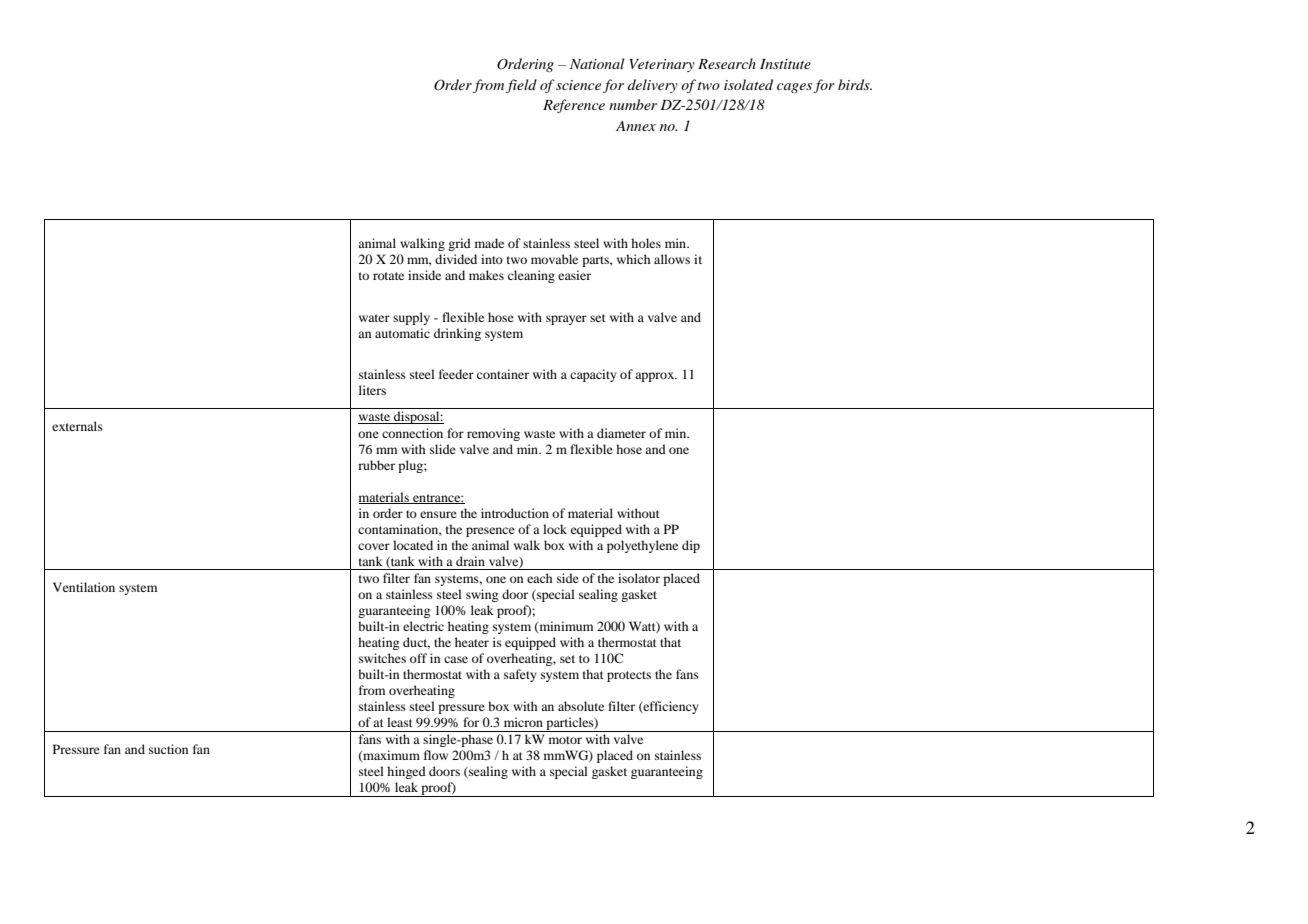 This screenshot has height=924, width=1308. I want to click on externals, so click(77, 426).
